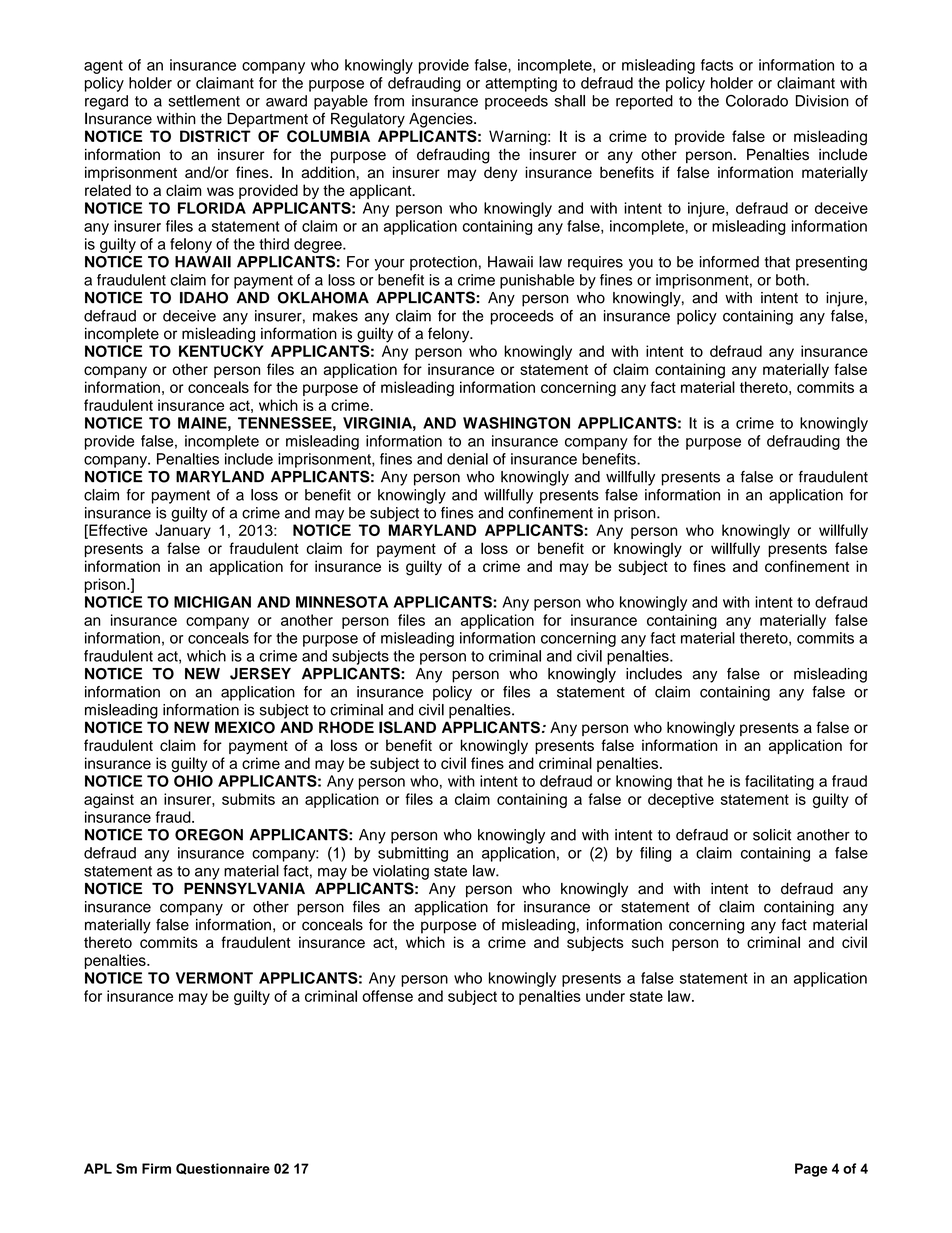 Image resolution: width=952 pixels, height=1233 pixels. I want to click on PENNSYLVANIA, so click(244, 888).
